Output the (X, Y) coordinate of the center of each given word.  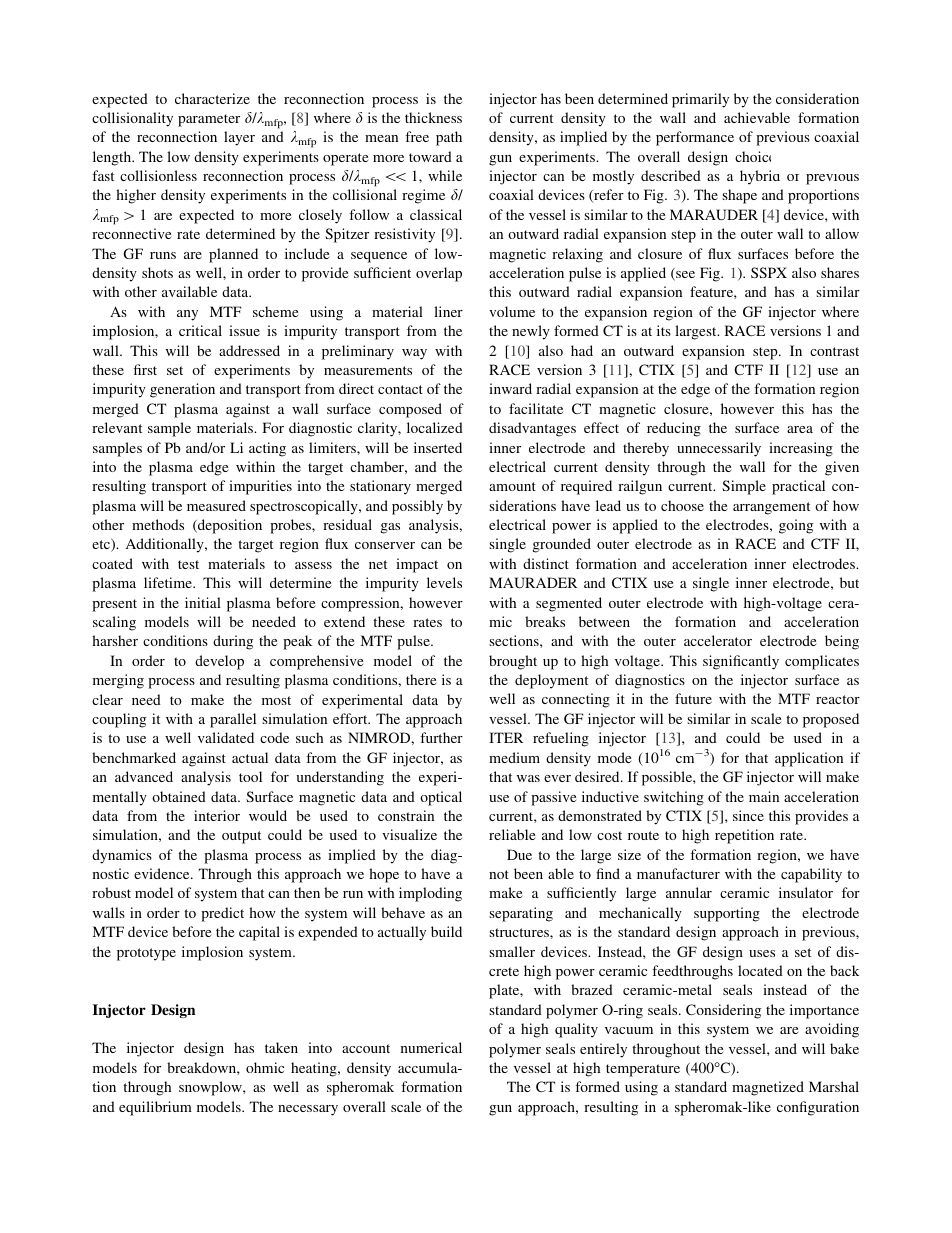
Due (519, 854)
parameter (209, 120)
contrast (834, 351)
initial (203, 602)
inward (510, 388)
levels (444, 582)
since (748, 815)
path (449, 138)
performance (695, 138)
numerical (431, 1047)
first (145, 369)
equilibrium (155, 1108)
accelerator (718, 640)
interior (217, 815)
